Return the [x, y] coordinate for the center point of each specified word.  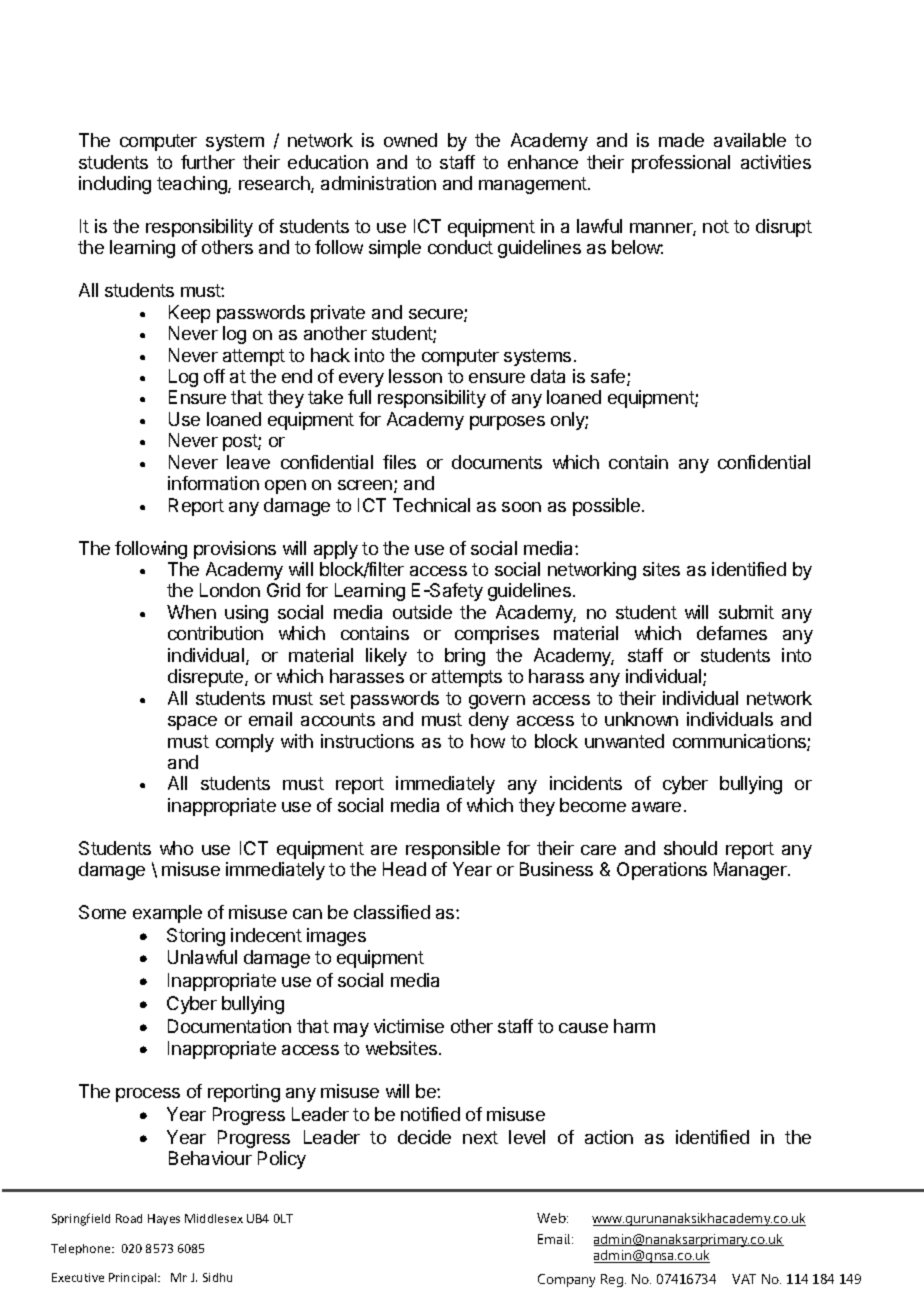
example [167, 914]
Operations [662, 871]
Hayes [164, 1219]
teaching [193, 185]
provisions [235, 550]
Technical [431, 505]
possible [606, 507]
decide [424, 1137]
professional [681, 164]
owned [410, 140]
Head [404, 869]
